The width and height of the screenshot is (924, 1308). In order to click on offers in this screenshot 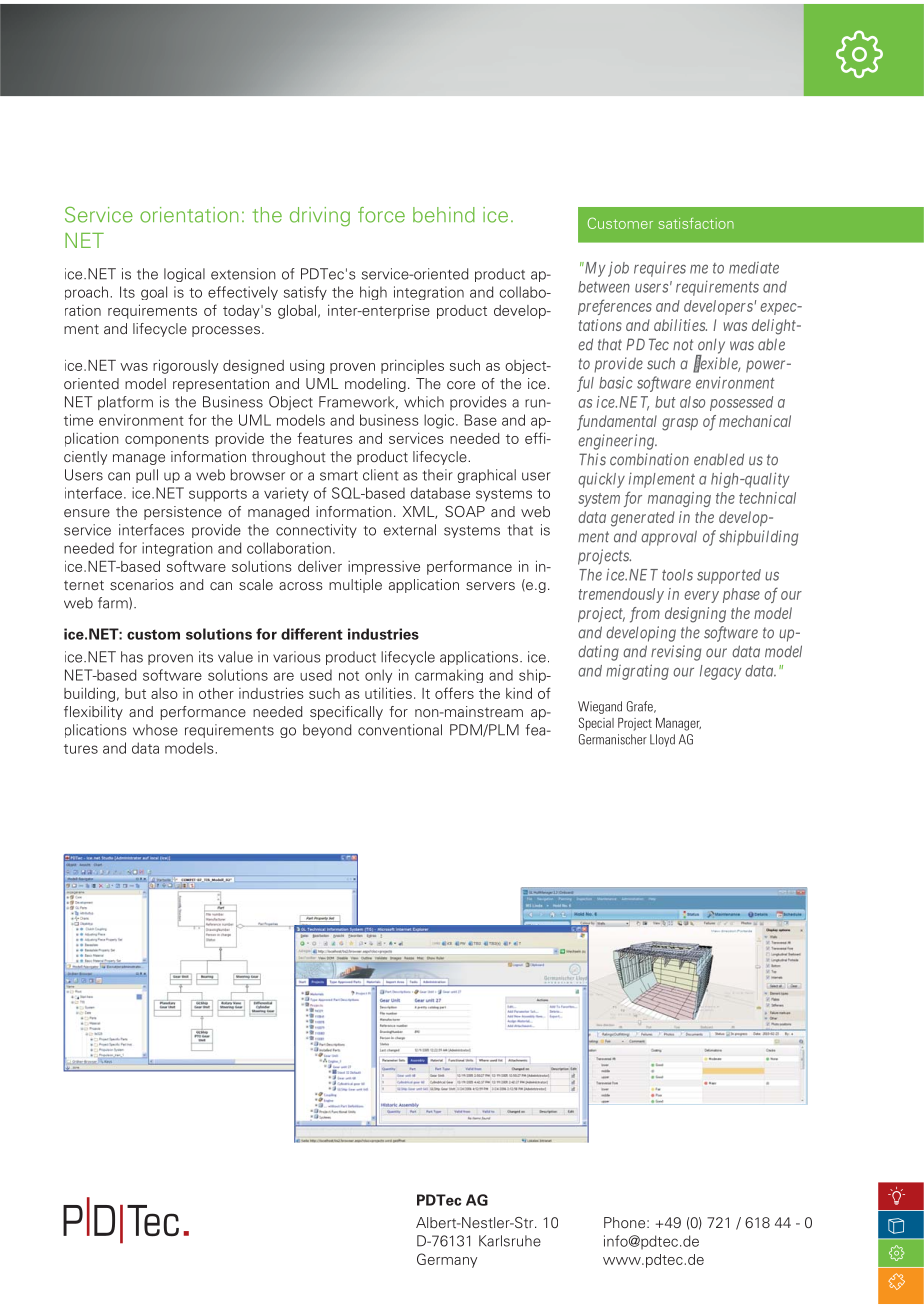, I will do `click(454, 693)`.
